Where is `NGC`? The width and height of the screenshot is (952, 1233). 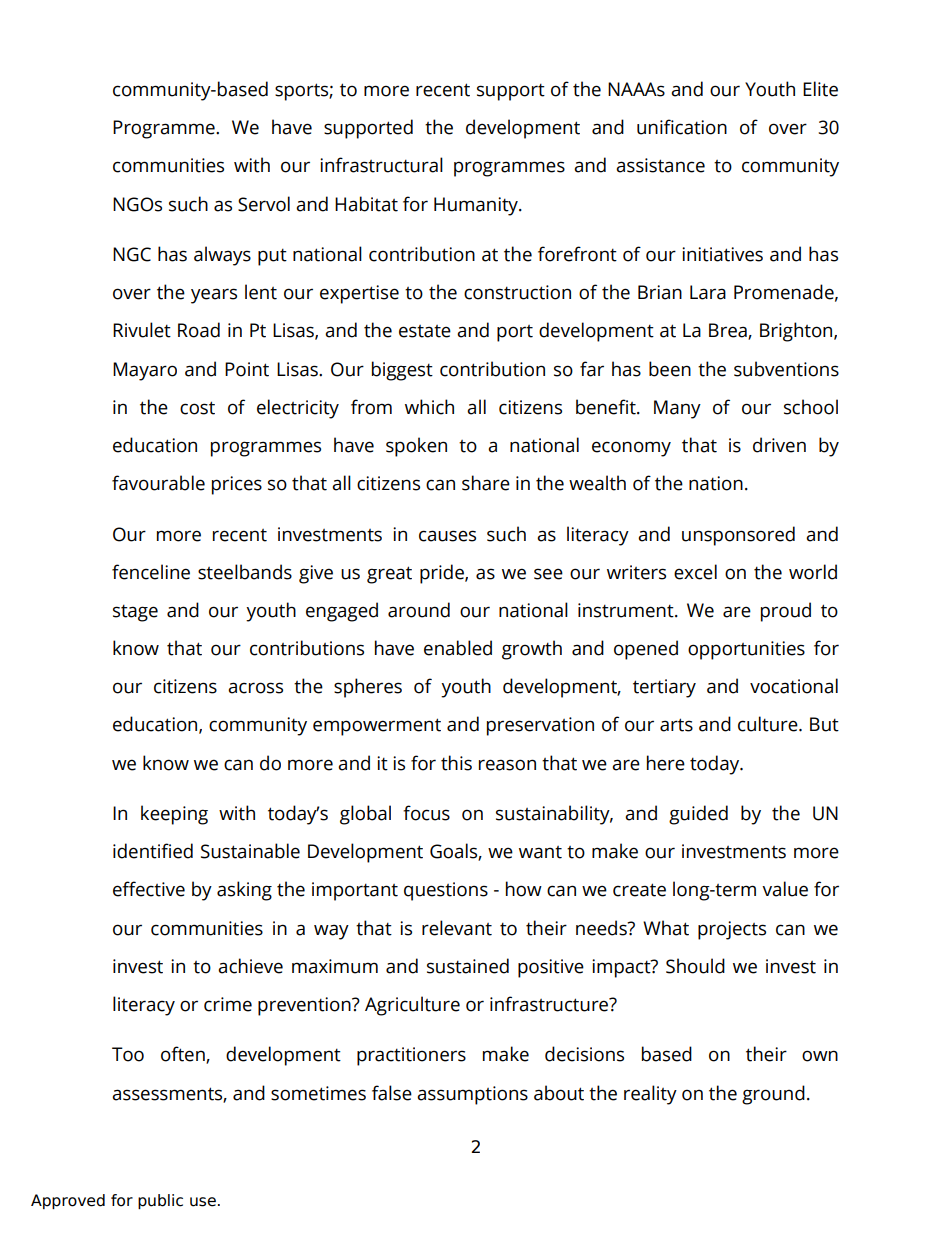
NGC is located at coordinates (132, 254).
